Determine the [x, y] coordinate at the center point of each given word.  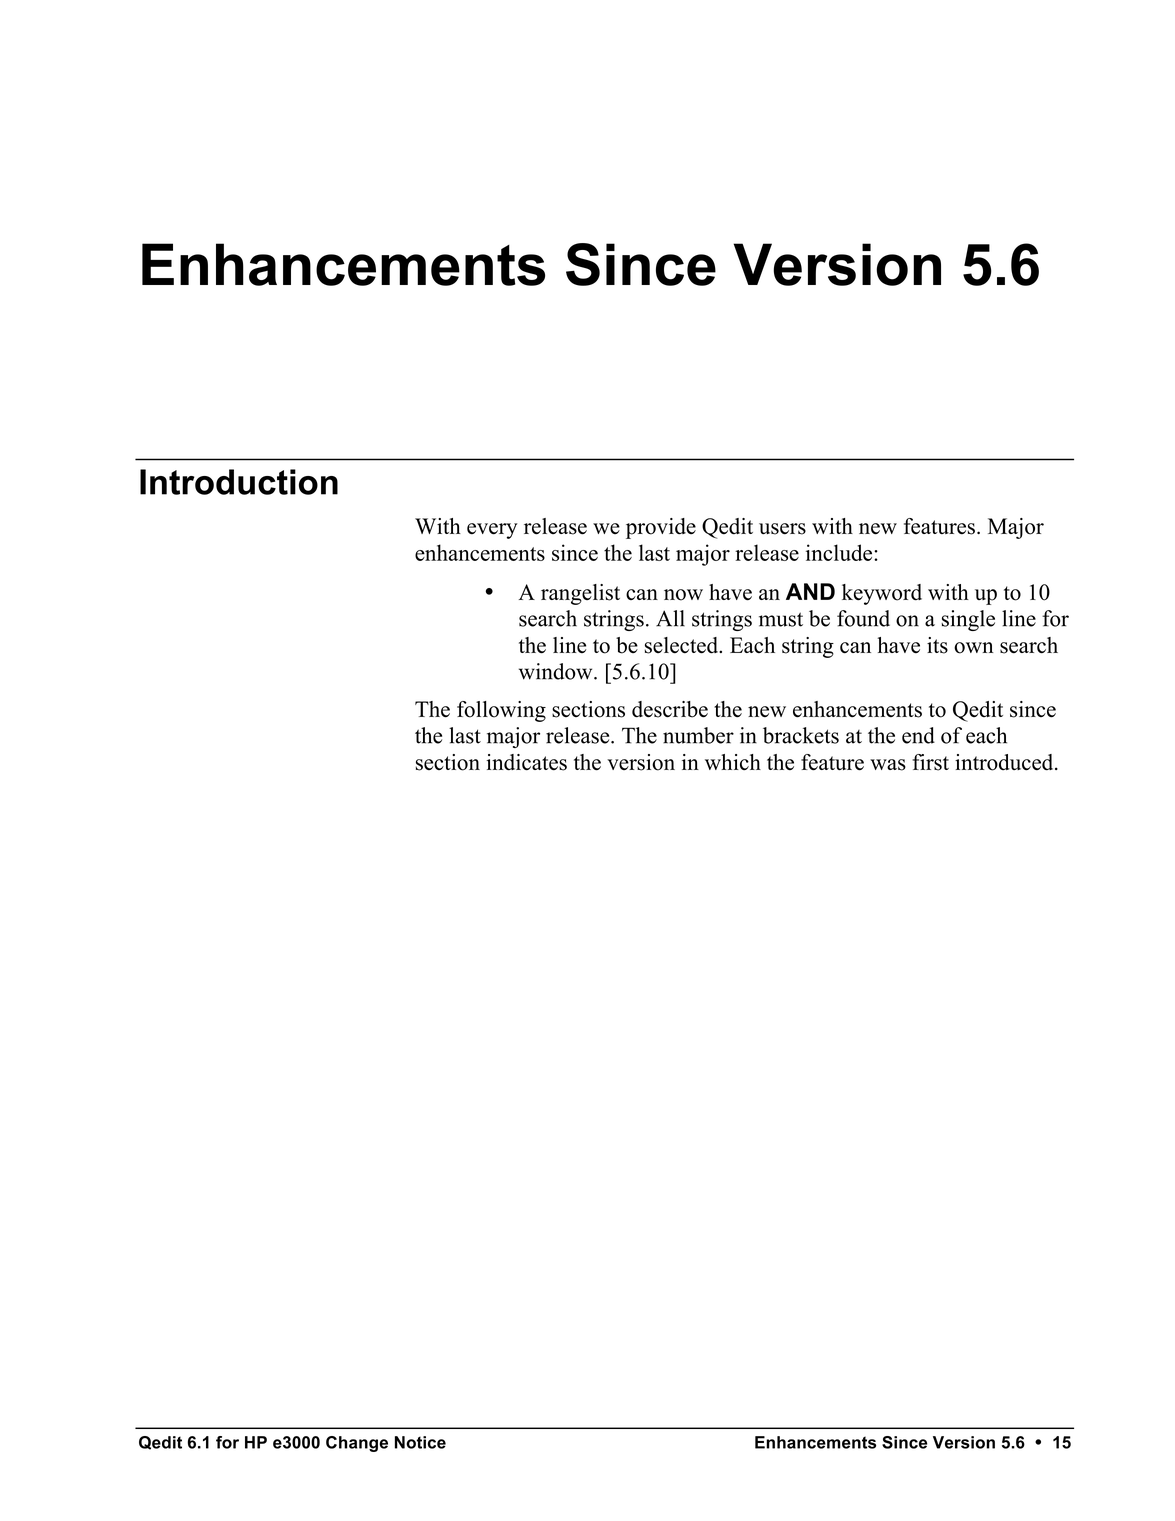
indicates [526, 762]
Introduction [239, 482]
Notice [420, 1442]
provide [661, 528]
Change [357, 1444]
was [888, 765]
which [733, 762]
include [840, 552]
